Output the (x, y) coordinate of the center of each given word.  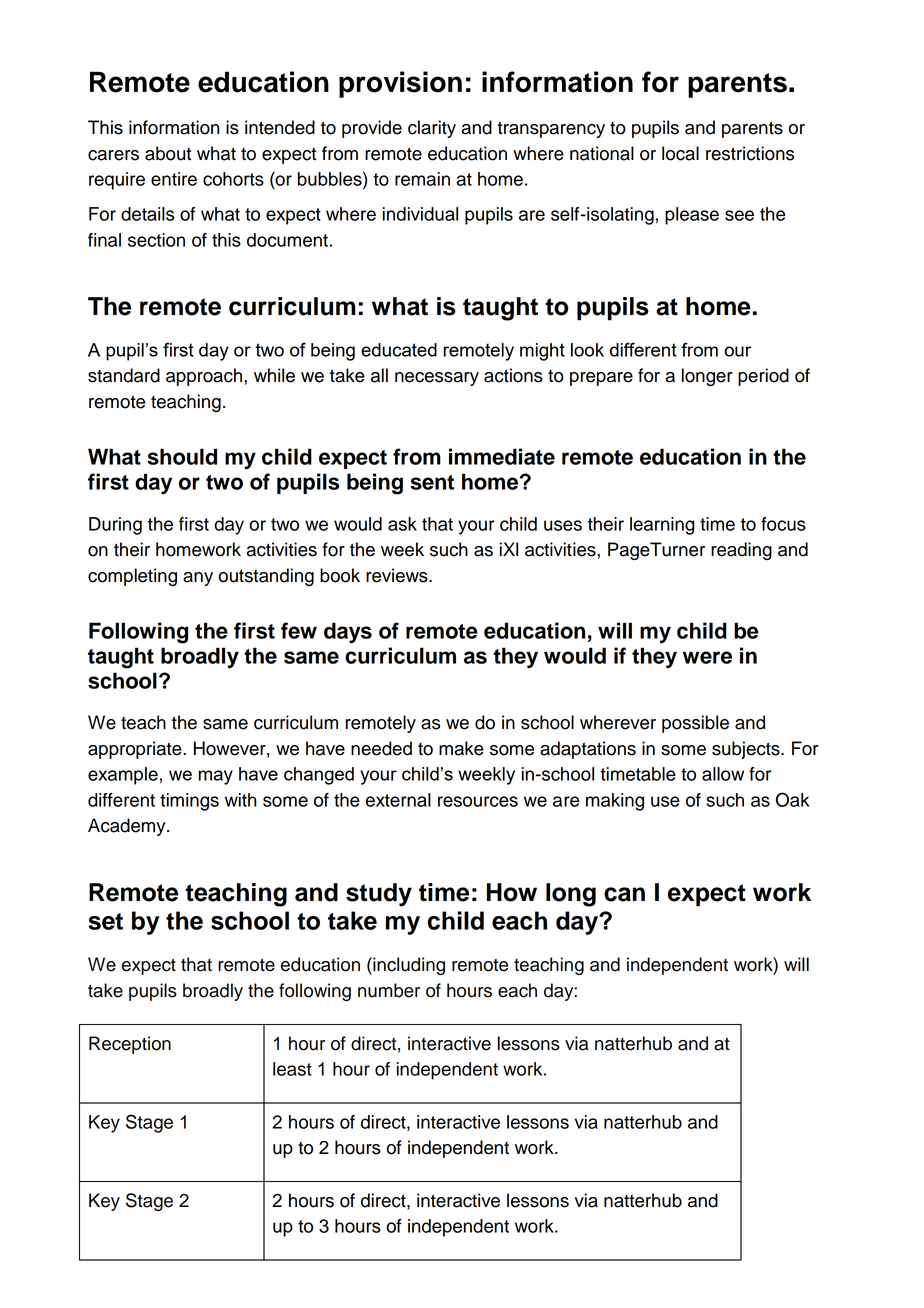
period (763, 377)
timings (189, 802)
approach (205, 377)
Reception (130, 1045)
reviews (398, 575)
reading (741, 551)
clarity (432, 129)
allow (723, 774)
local (680, 153)
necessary (437, 379)
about (168, 153)
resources (478, 801)
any (198, 579)
